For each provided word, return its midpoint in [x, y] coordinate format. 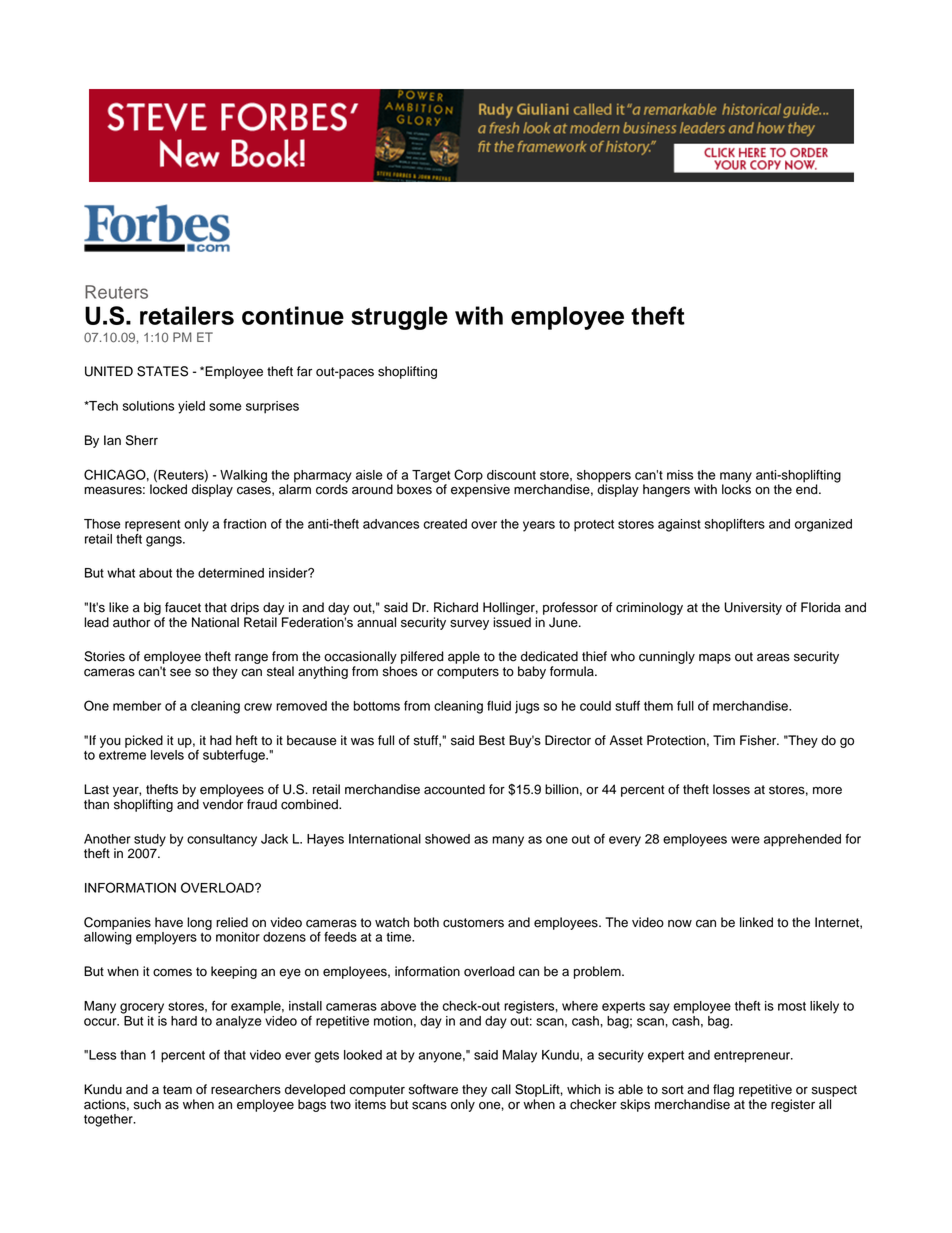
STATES [162, 371]
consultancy [222, 840]
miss [680, 475]
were [745, 840]
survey [469, 624]
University [753, 608]
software [433, 1089]
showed [447, 839]
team [177, 1090]
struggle [399, 318]
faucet [183, 607]
